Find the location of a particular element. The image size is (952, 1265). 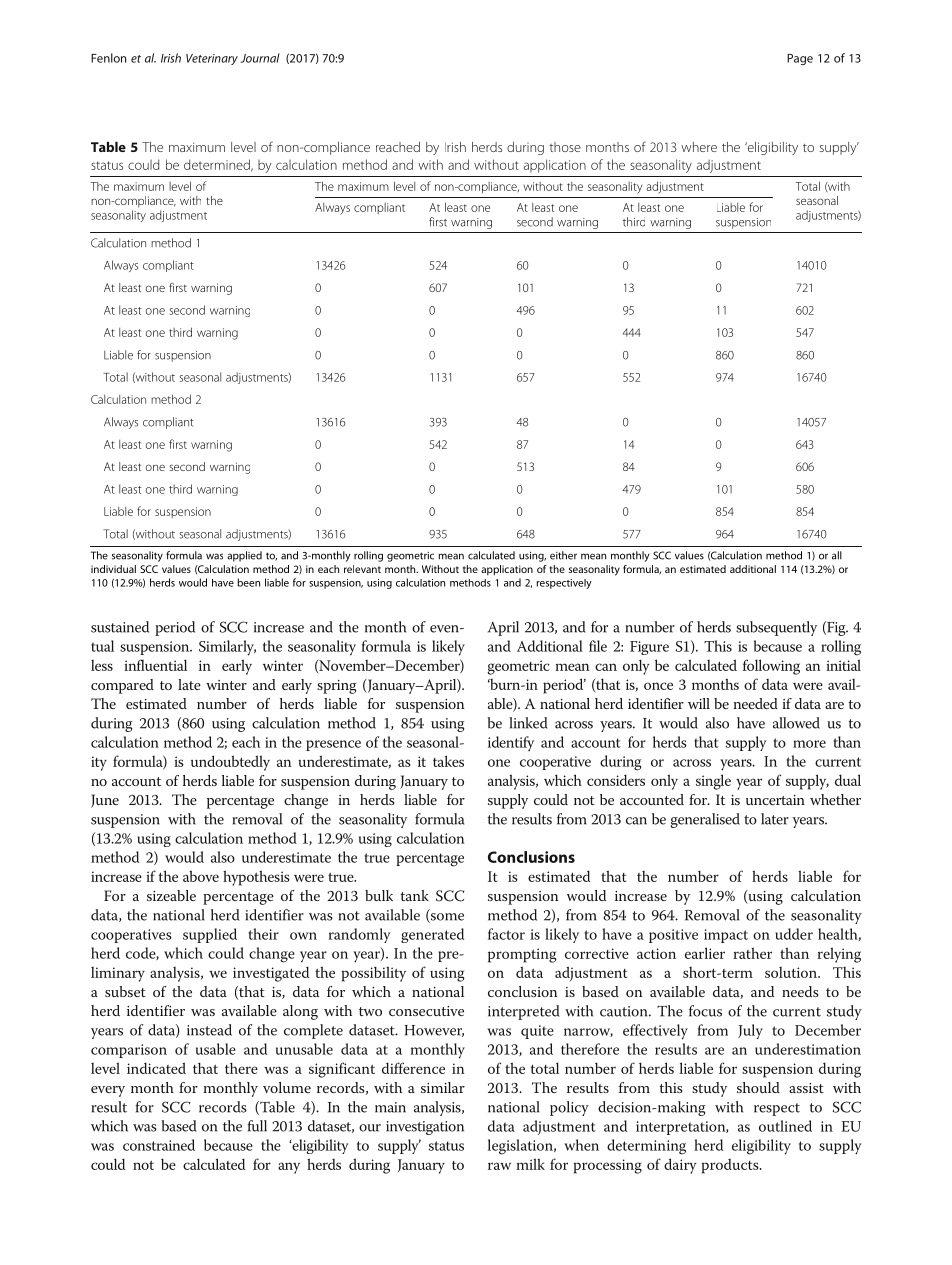

subsequently is located at coordinates (776, 628).
